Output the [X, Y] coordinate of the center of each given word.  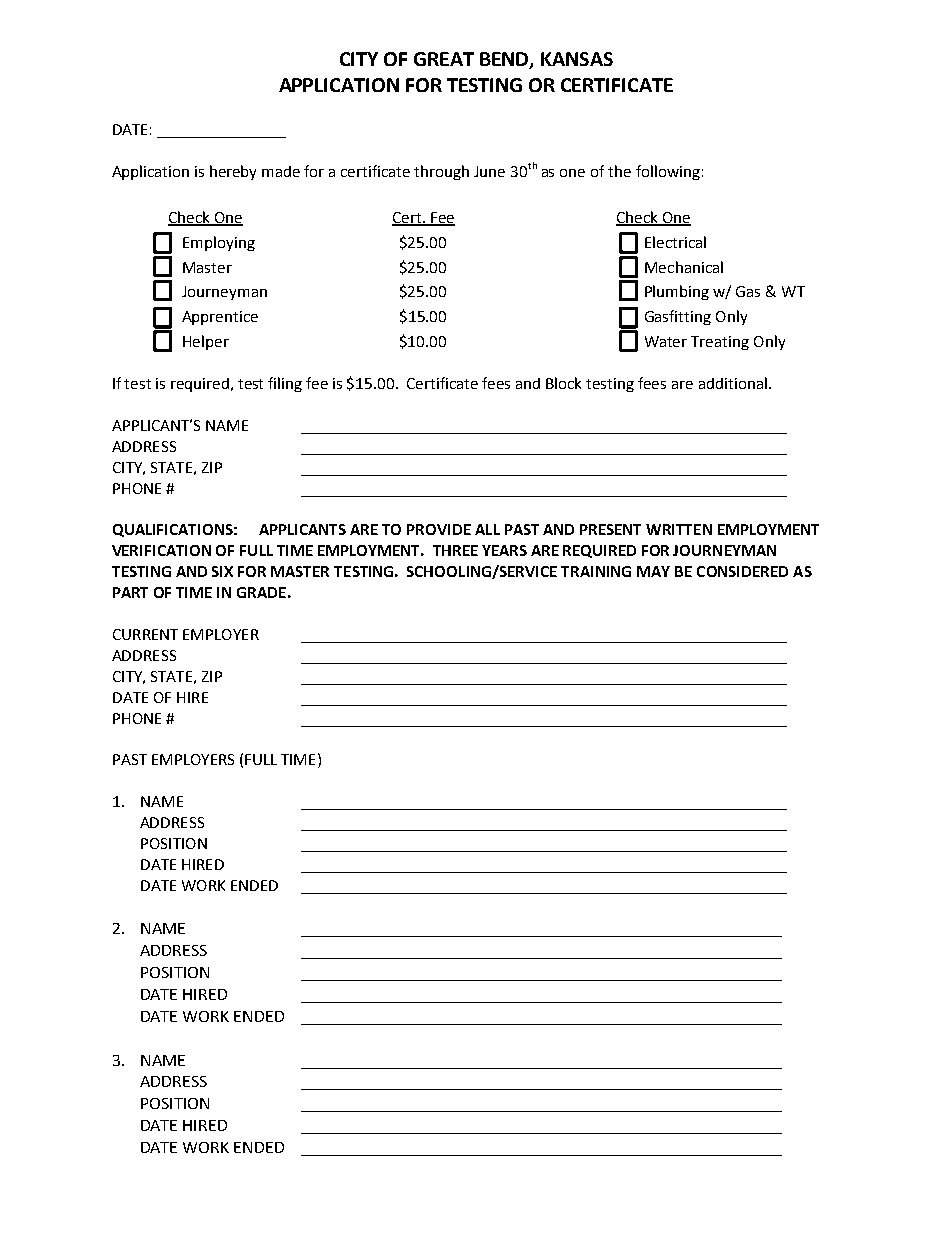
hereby [233, 172]
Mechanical [684, 267]
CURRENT [145, 634]
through [441, 172]
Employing [219, 243]
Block [563, 383]
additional [733, 383]
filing [285, 384]
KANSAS [577, 59]
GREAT [444, 59]
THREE [455, 550]
